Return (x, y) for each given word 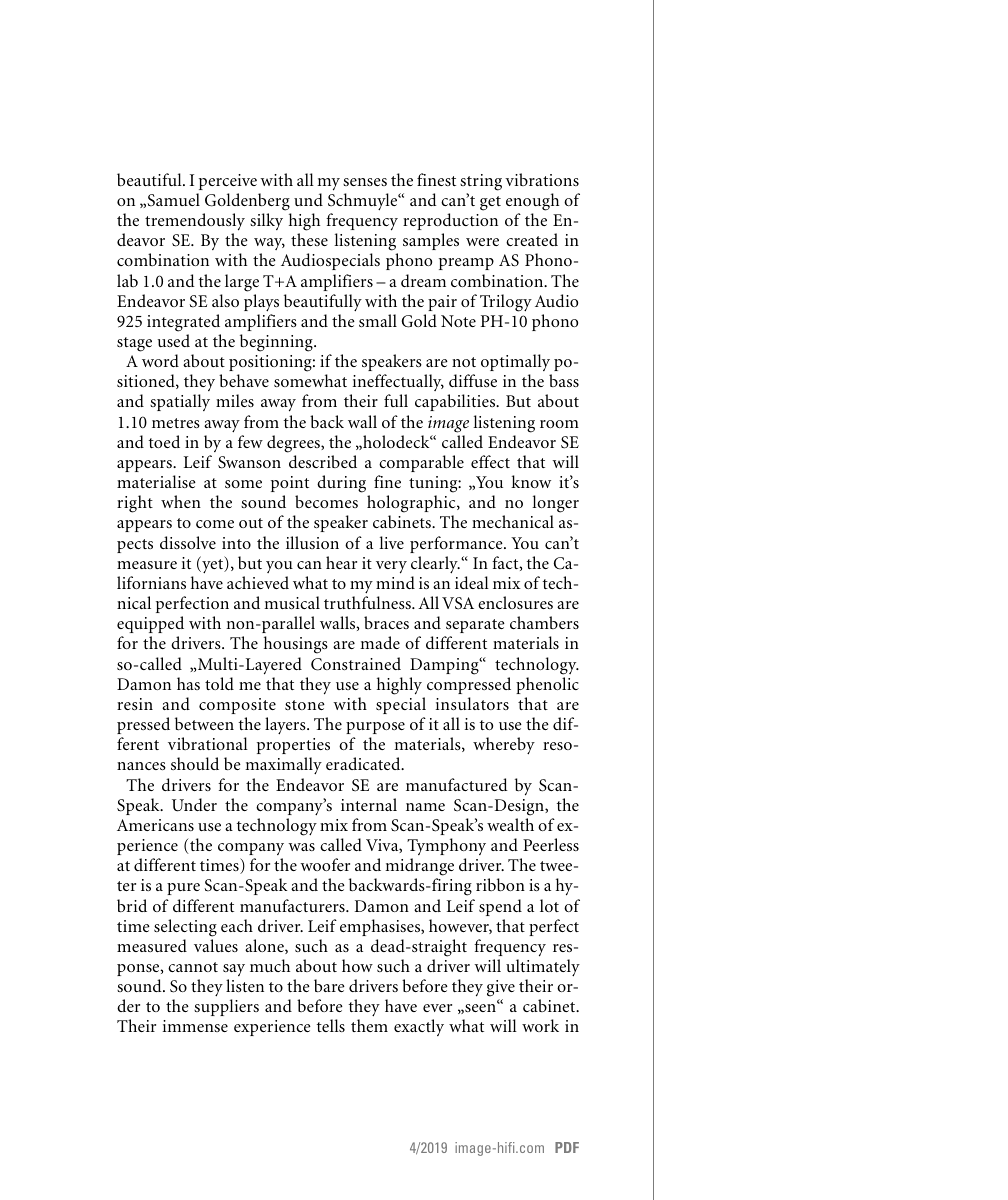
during (341, 484)
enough (532, 202)
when (181, 501)
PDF (567, 1147)
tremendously (195, 222)
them (369, 1025)
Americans (155, 825)
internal (369, 804)
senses (365, 182)
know (531, 481)
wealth (510, 824)
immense (195, 1026)
